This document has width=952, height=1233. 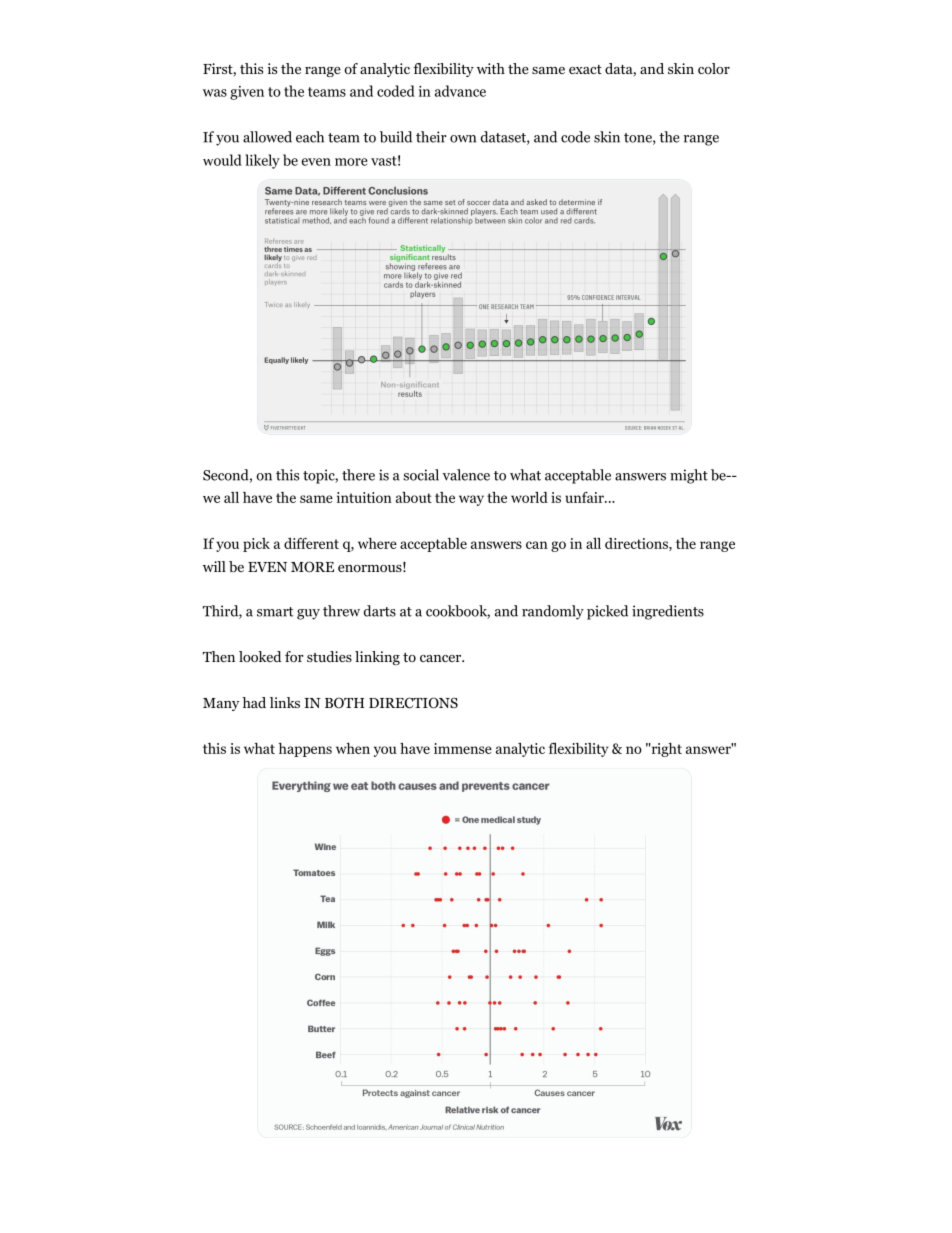 What do you see at coordinates (714, 68) in the document?
I see `color` at bounding box center [714, 68].
